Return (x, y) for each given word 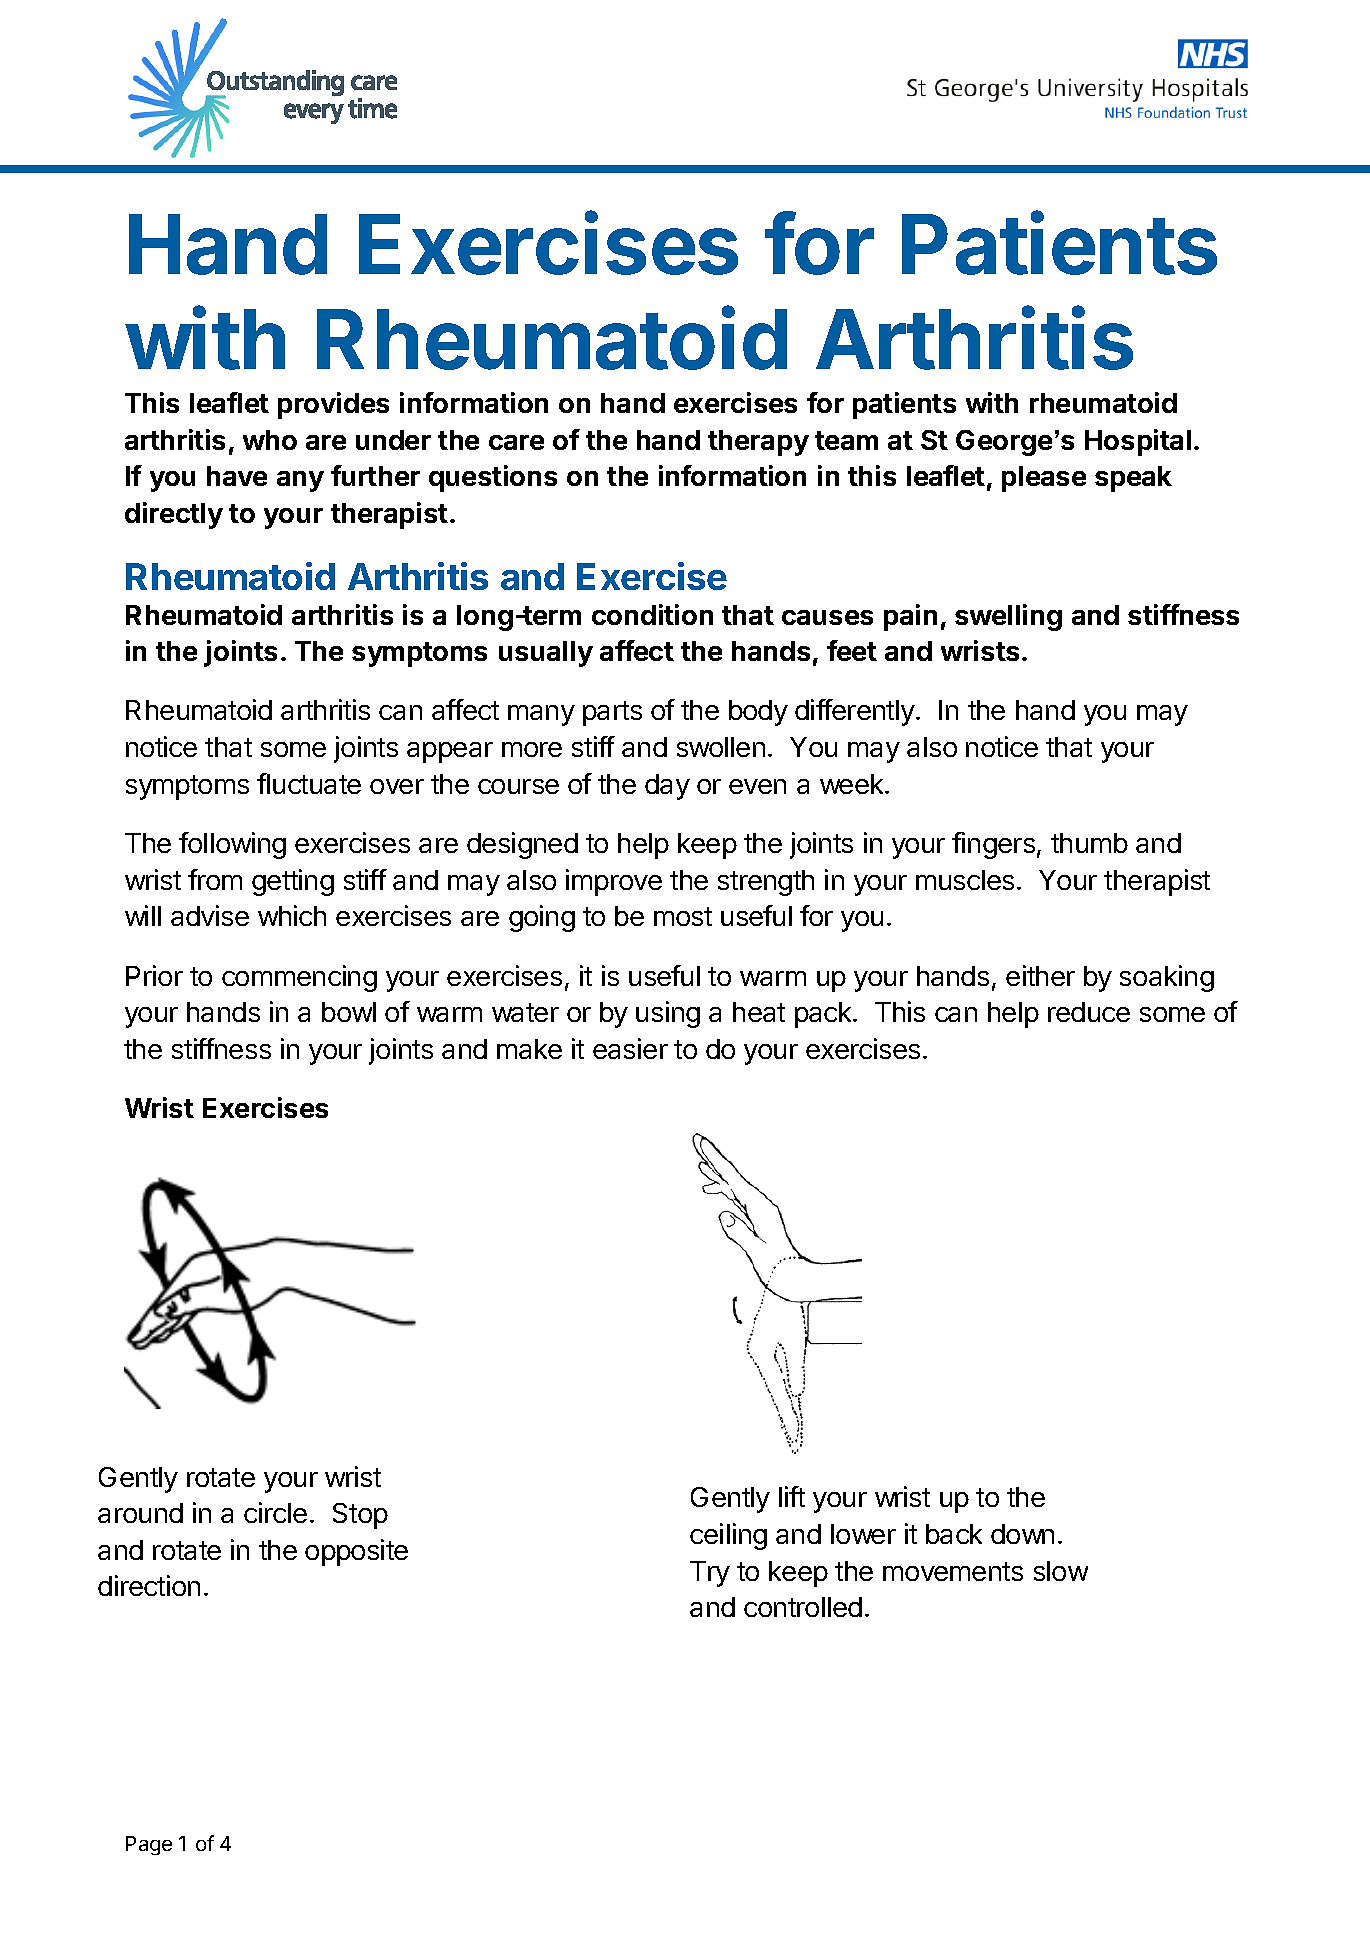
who (270, 440)
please (1044, 479)
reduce (1089, 1012)
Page (149, 1845)
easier (630, 1048)
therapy (758, 443)
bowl (349, 1012)
